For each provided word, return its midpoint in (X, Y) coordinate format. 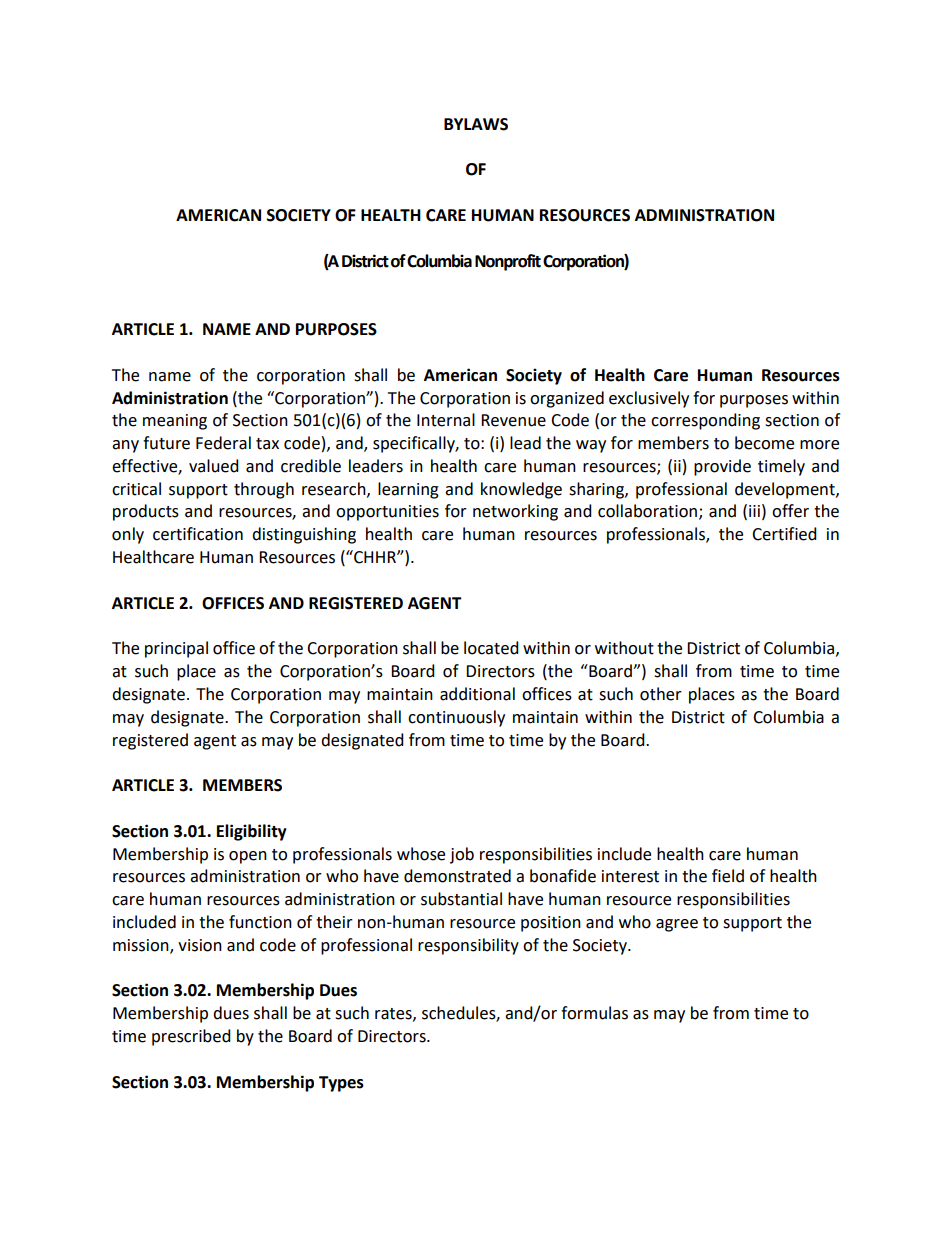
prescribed (191, 1037)
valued (214, 466)
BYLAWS (476, 124)
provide (722, 467)
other (661, 694)
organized (567, 399)
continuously (456, 718)
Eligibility (252, 832)
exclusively (649, 399)
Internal (446, 420)
